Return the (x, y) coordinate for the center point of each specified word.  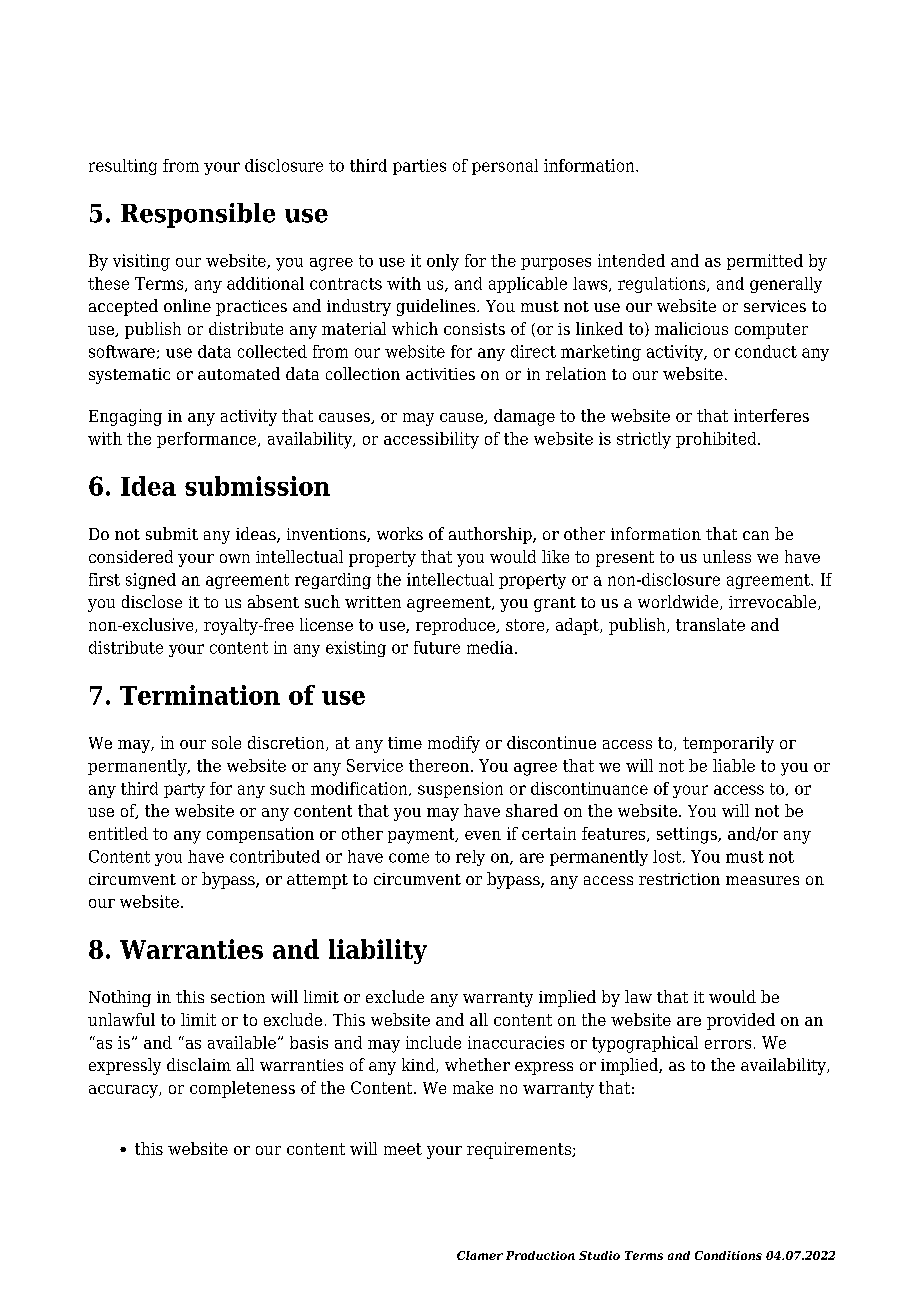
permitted (765, 262)
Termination (200, 695)
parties (419, 167)
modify (454, 744)
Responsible (198, 215)
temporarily (728, 744)
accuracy (124, 1091)
